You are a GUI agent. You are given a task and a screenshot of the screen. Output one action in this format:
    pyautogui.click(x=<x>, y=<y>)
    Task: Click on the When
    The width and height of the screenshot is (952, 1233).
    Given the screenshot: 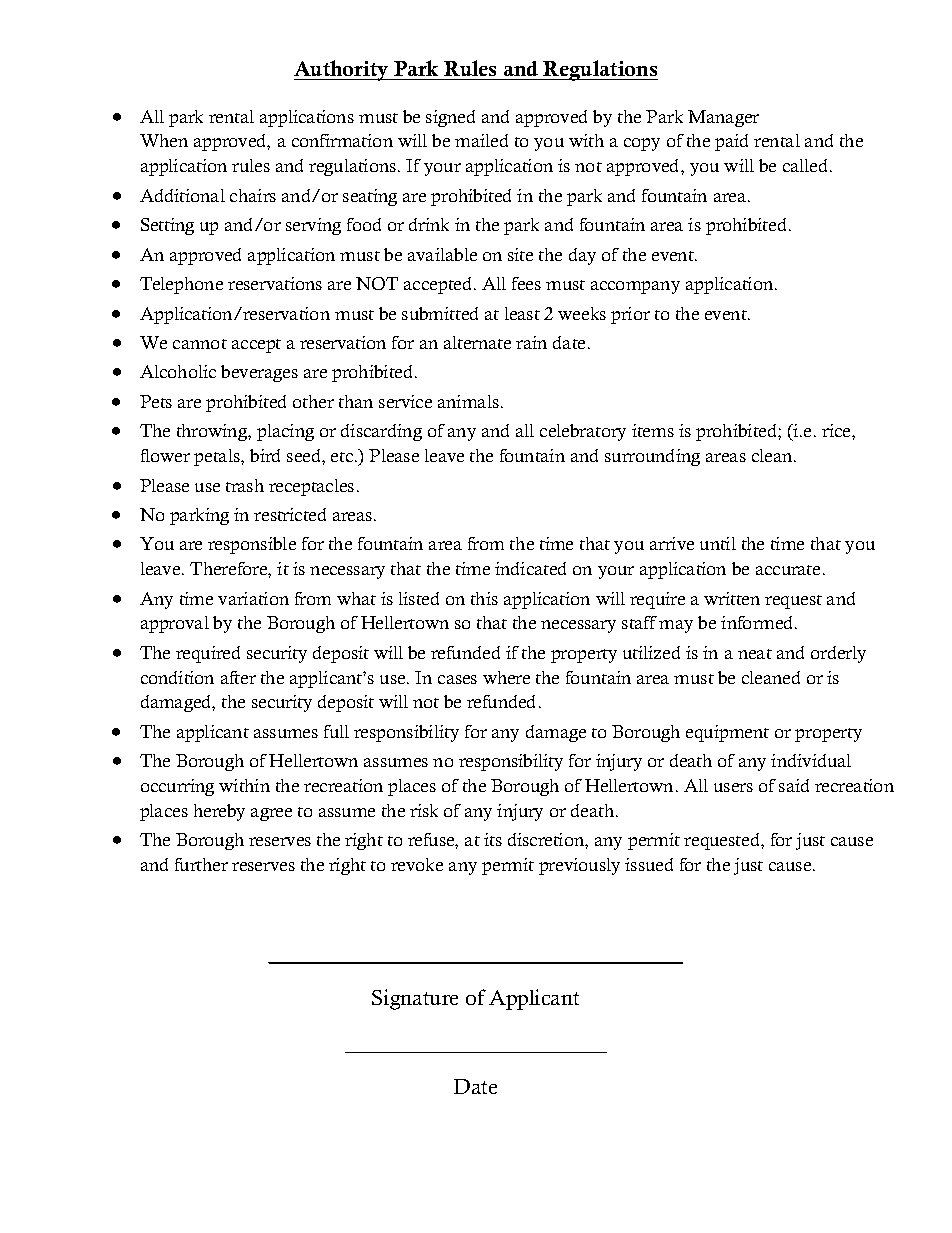 What is the action you would take?
    pyautogui.click(x=164, y=140)
